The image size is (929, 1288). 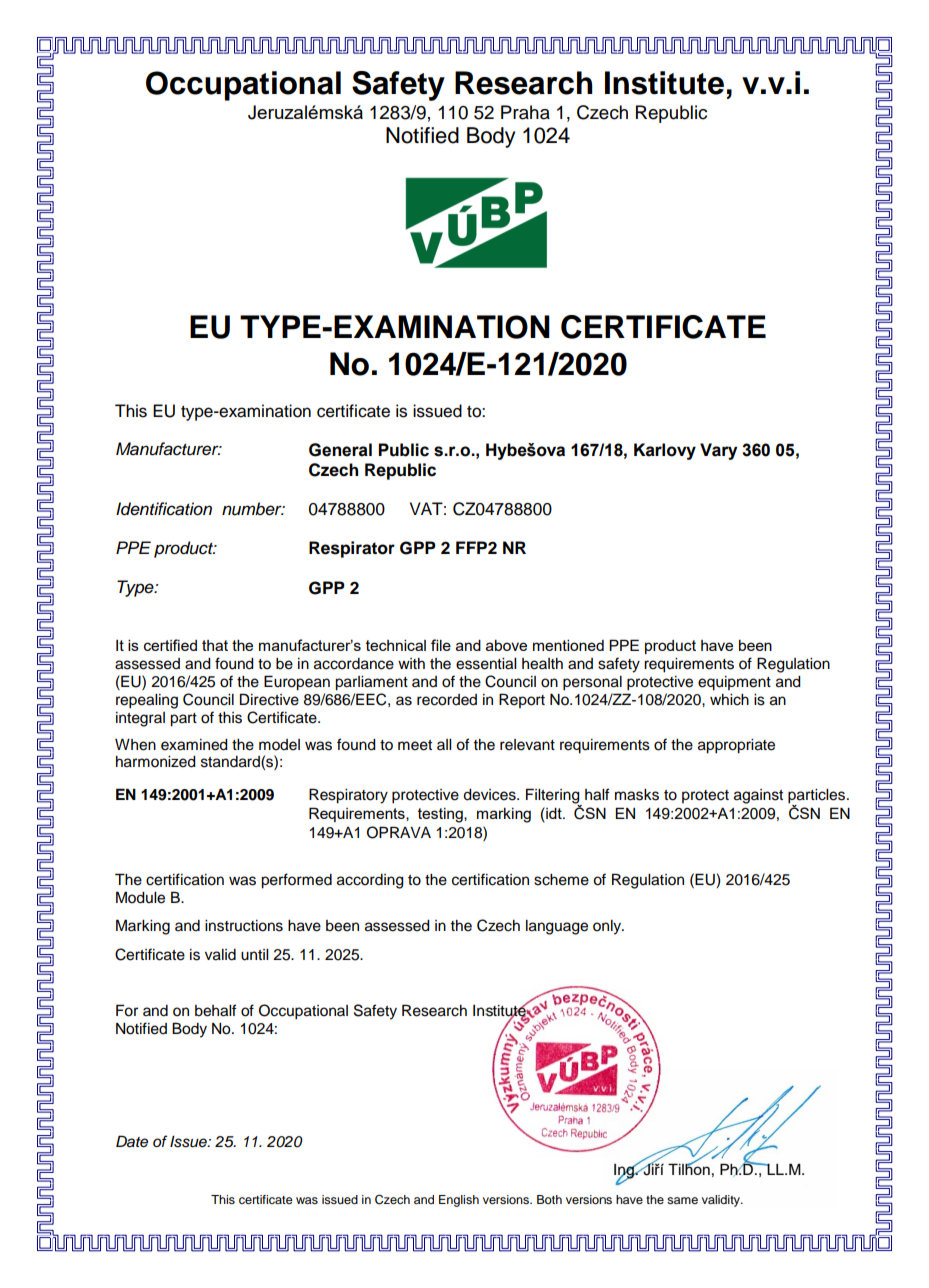 What do you see at coordinates (132, 1141) in the image?
I see `Date` at bounding box center [132, 1141].
